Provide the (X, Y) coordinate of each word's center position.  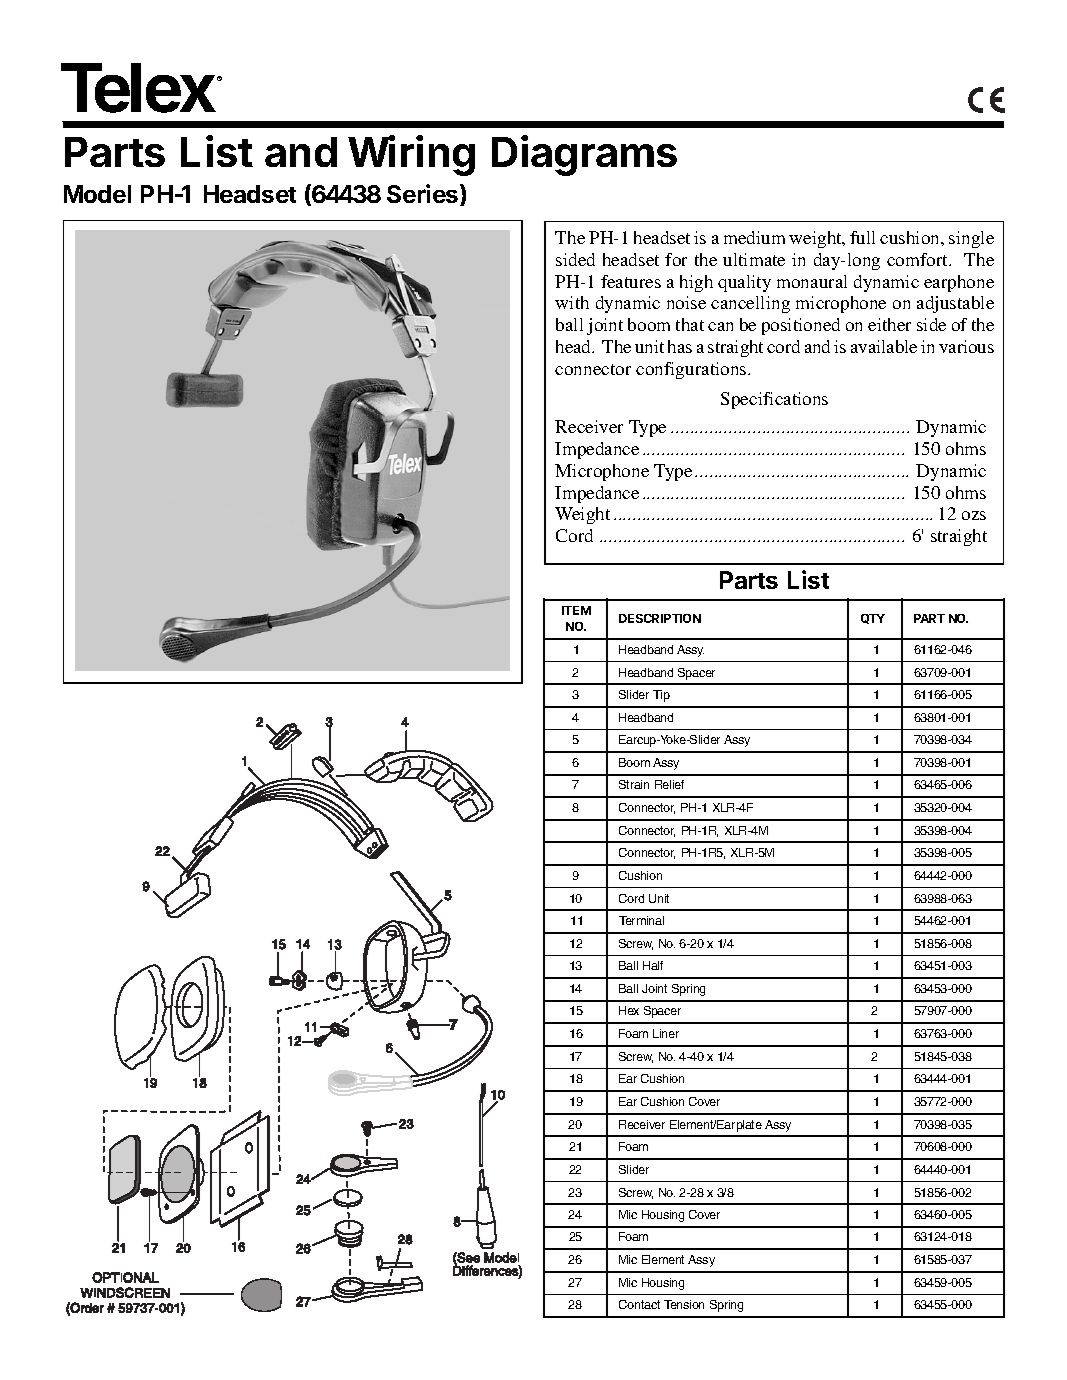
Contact (639, 1304)
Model (97, 194)
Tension (684, 1304)
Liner (666, 1033)
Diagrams (584, 155)
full (862, 237)
